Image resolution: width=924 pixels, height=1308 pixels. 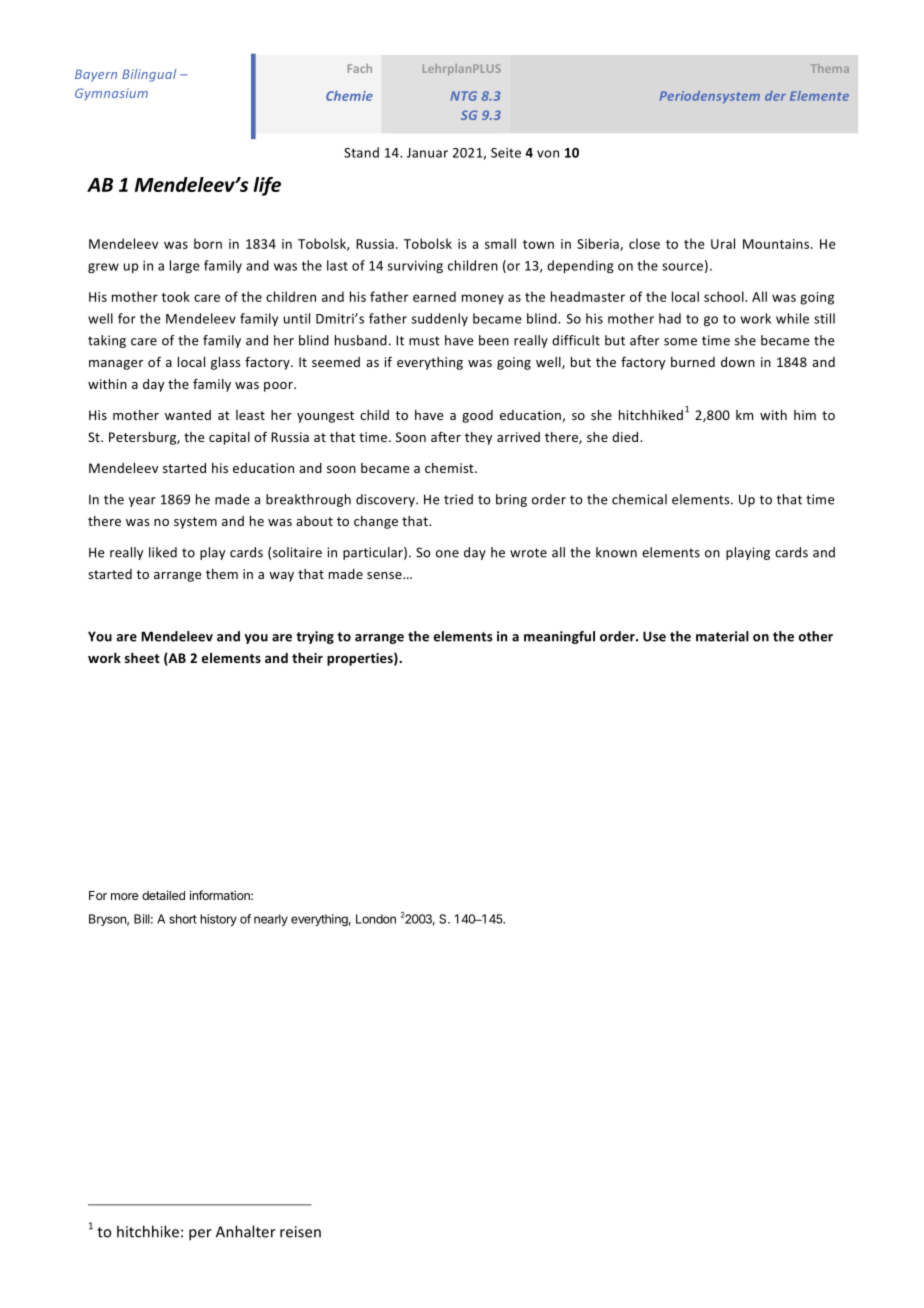 I want to click on Seite, so click(x=506, y=153).
